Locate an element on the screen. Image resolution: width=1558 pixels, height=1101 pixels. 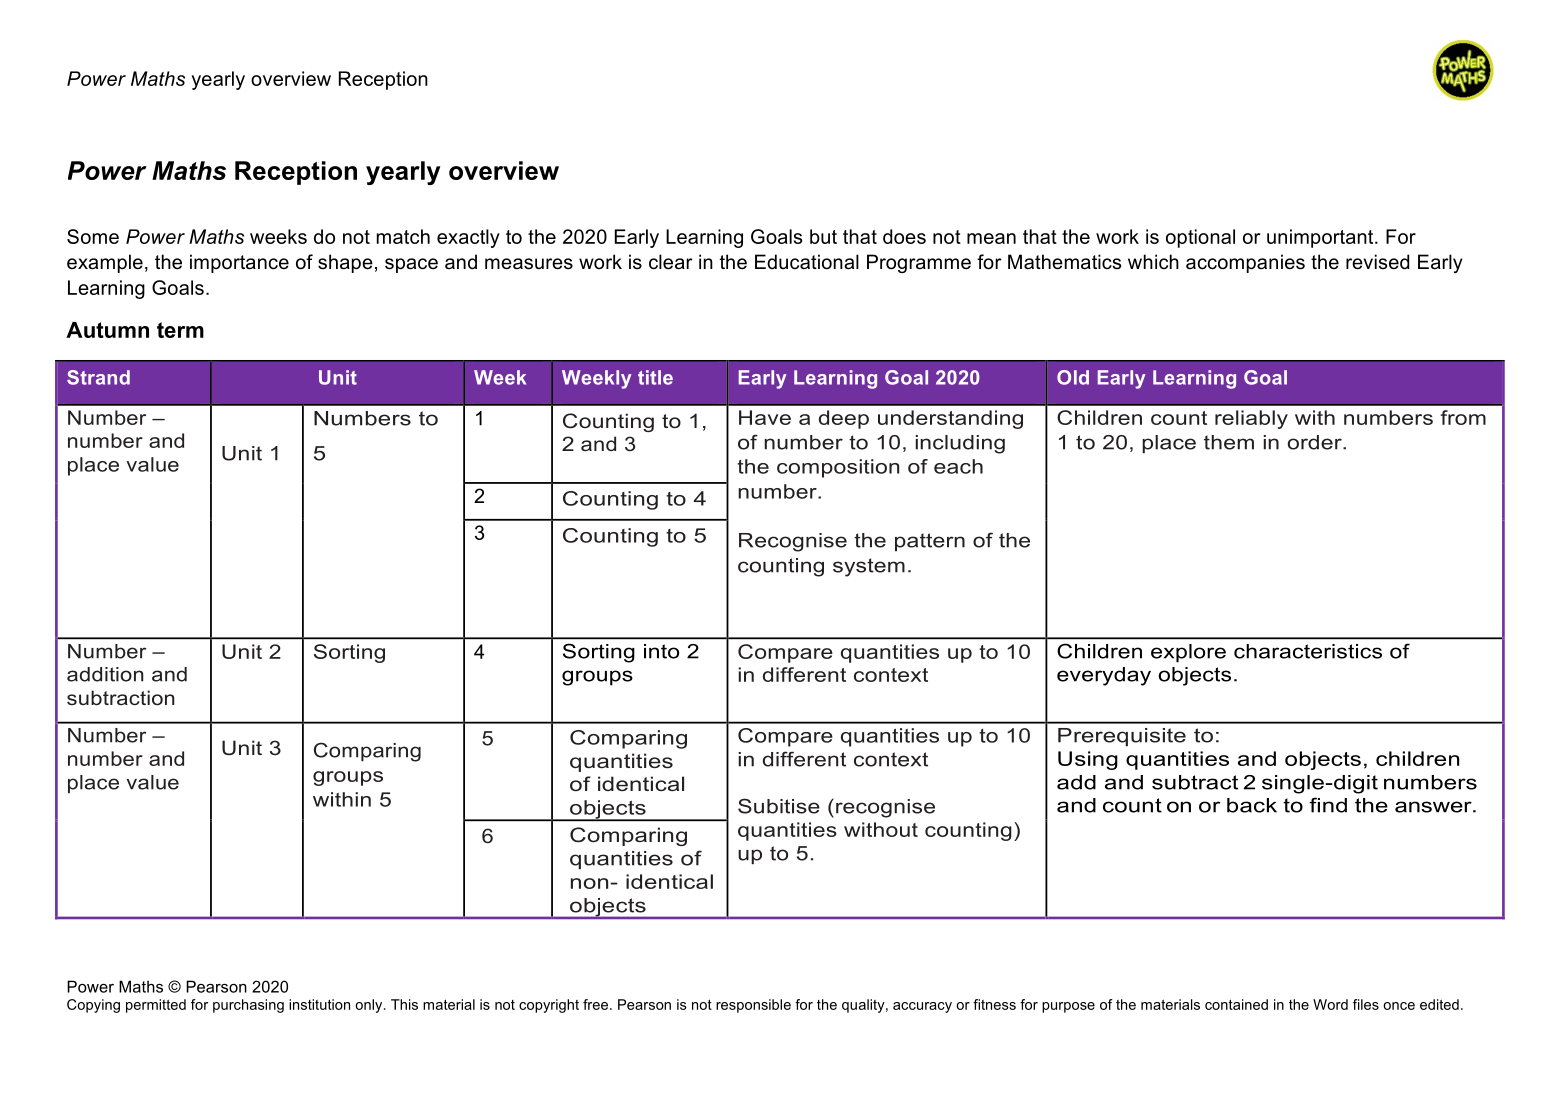
addition is located at coordinates (105, 674).
